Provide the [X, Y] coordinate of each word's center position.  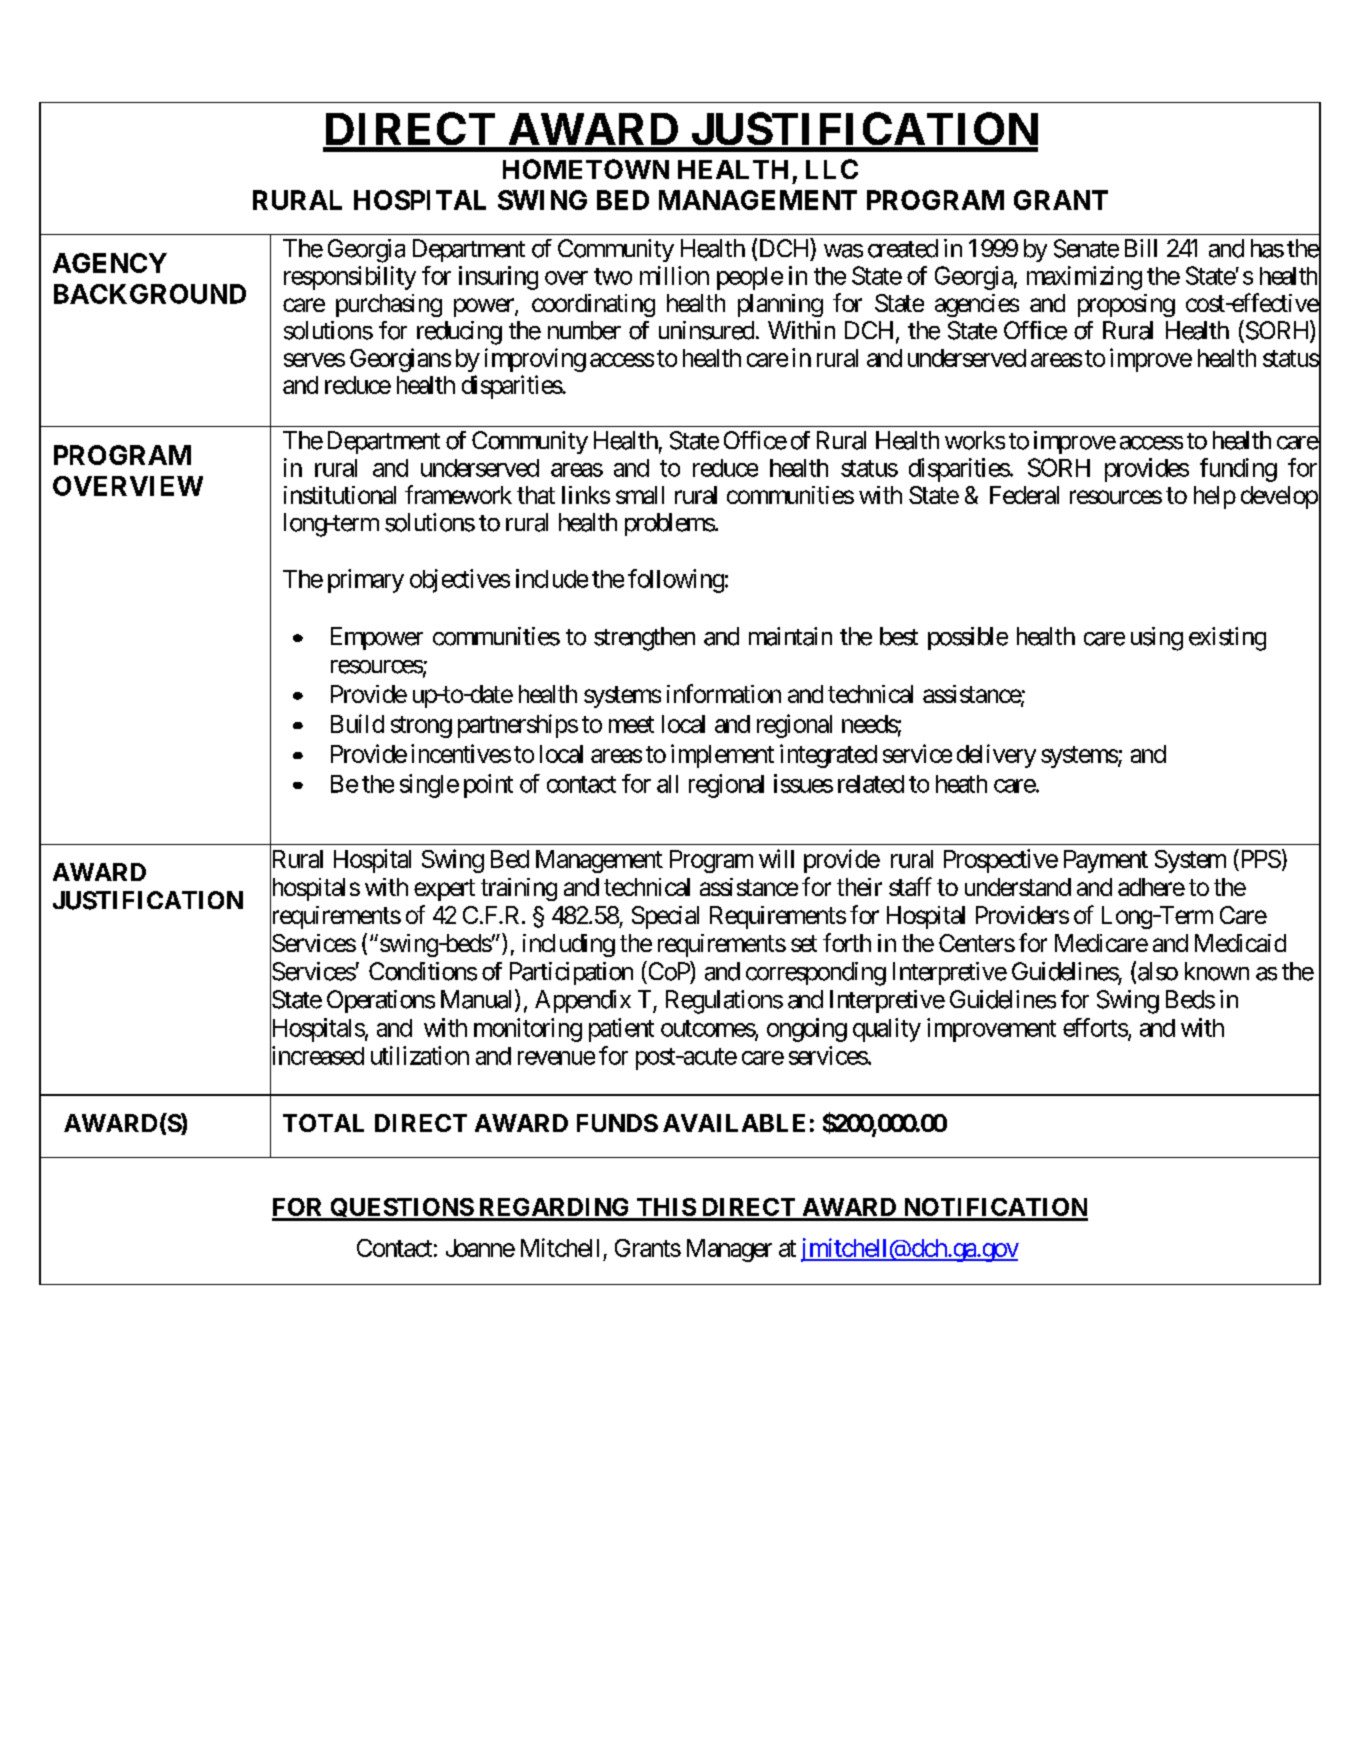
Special [665, 917]
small [640, 495]
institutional [340, 495]
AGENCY [110, 263]
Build [357, 723]
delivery [996, 756]
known [1217, 971]
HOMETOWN [586, 169]
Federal [1024, 495]
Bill [1141, 248]
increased [317, 1056]
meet [631, 724]
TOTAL [323, 1123]
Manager [729, 1250]
